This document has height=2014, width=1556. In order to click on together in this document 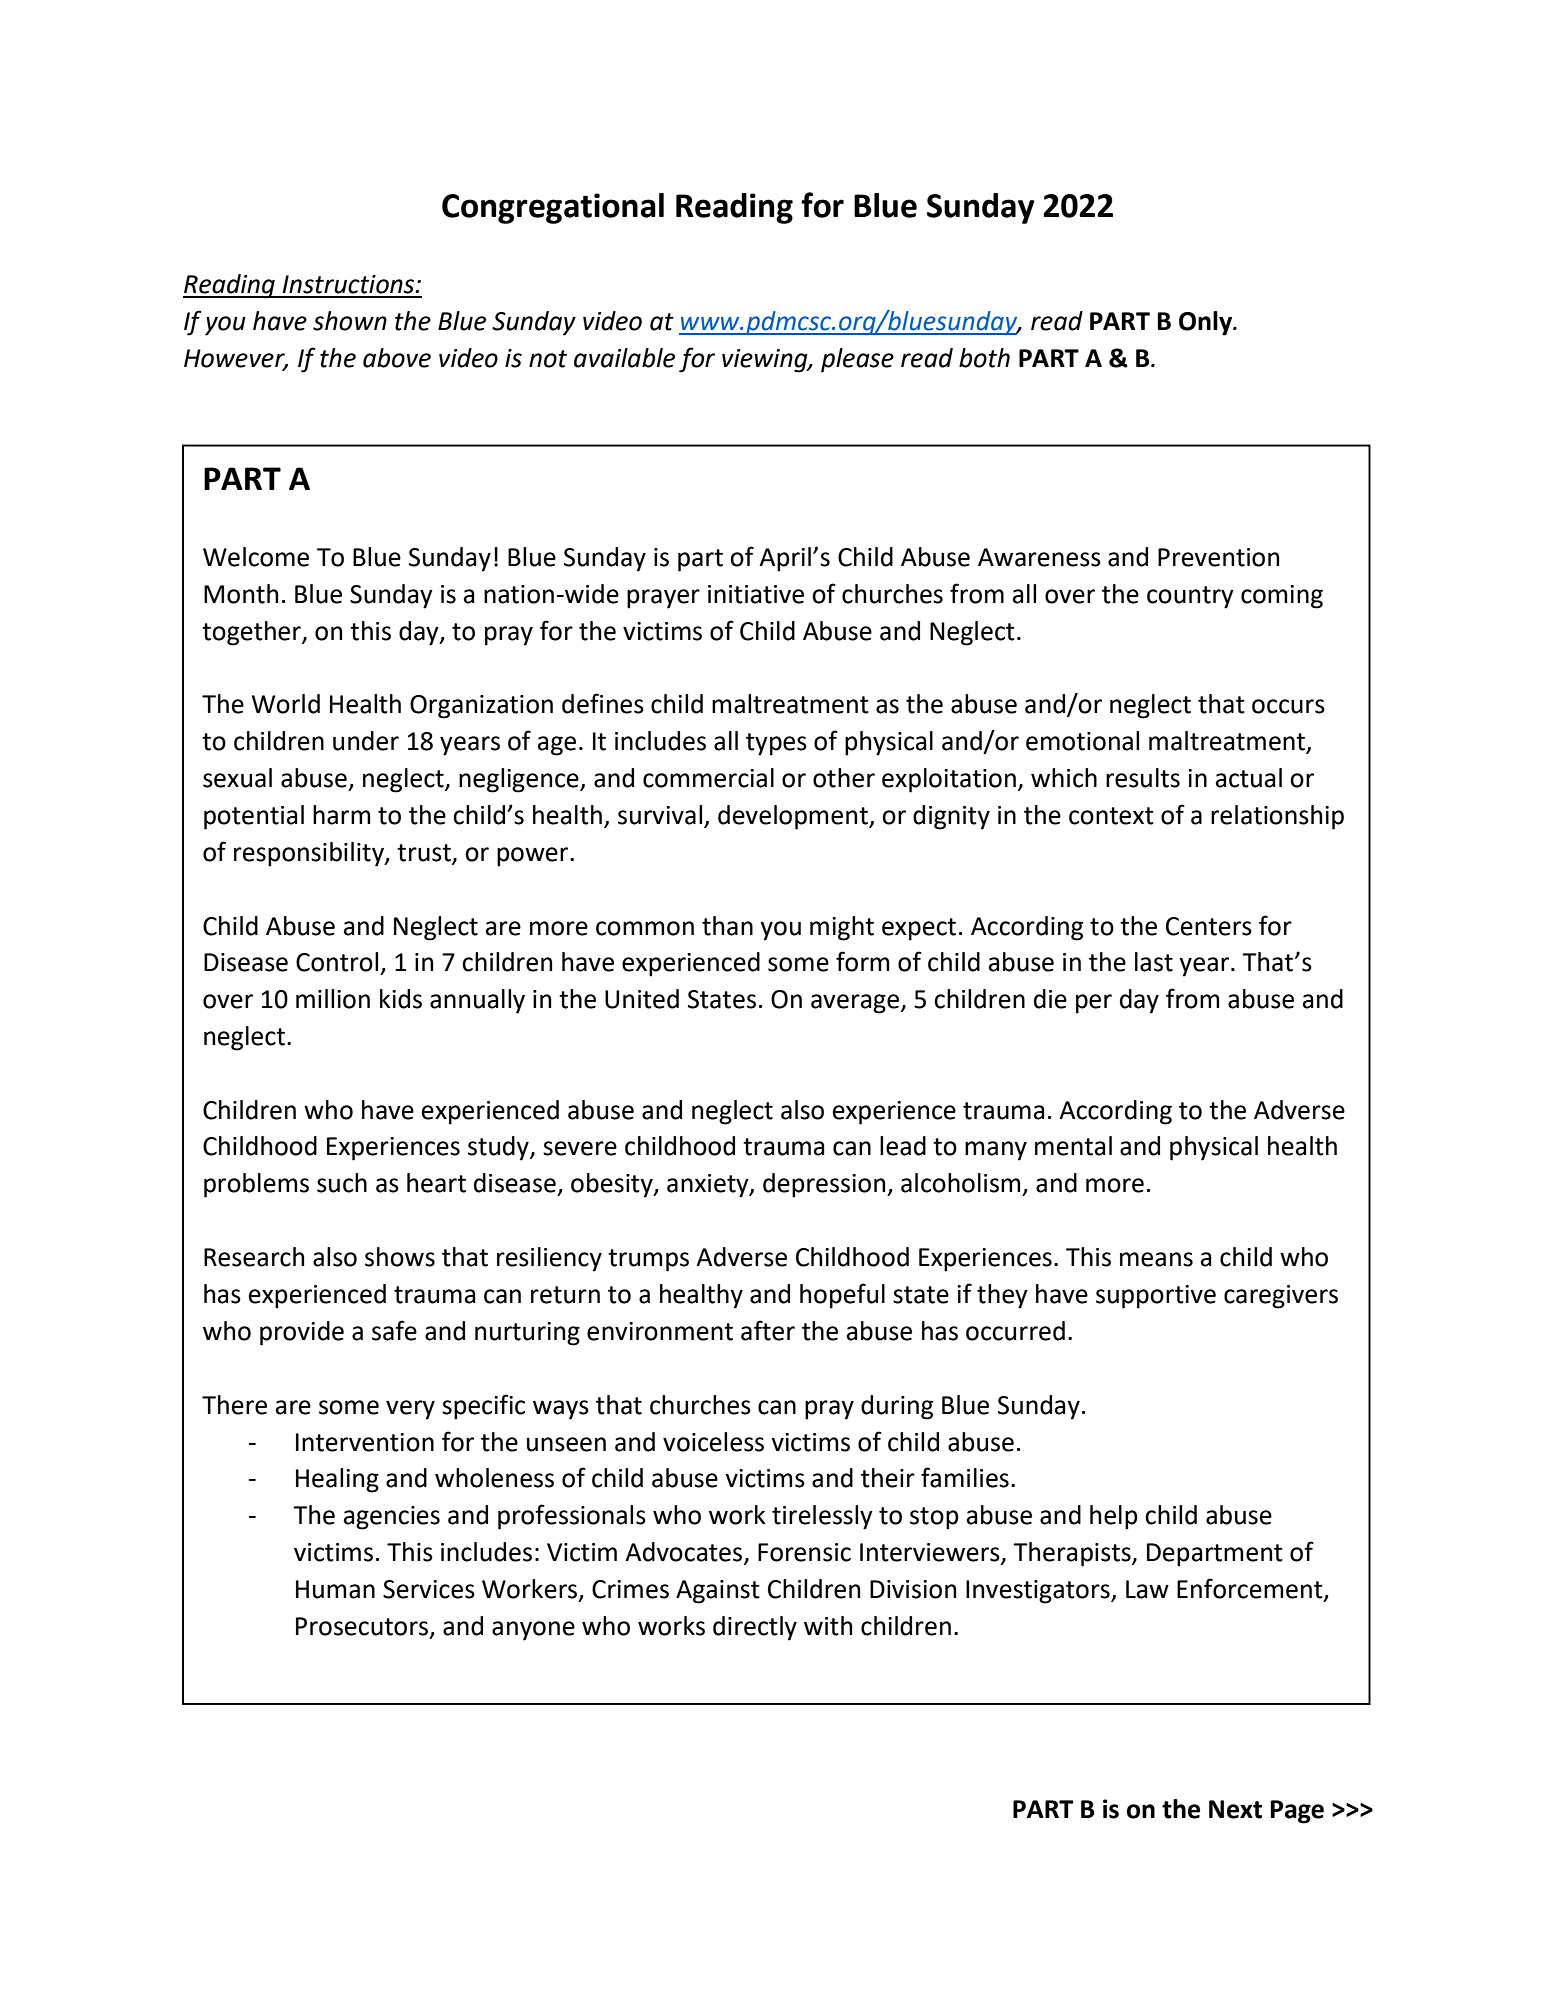, I will do `click(252, 633)`.
